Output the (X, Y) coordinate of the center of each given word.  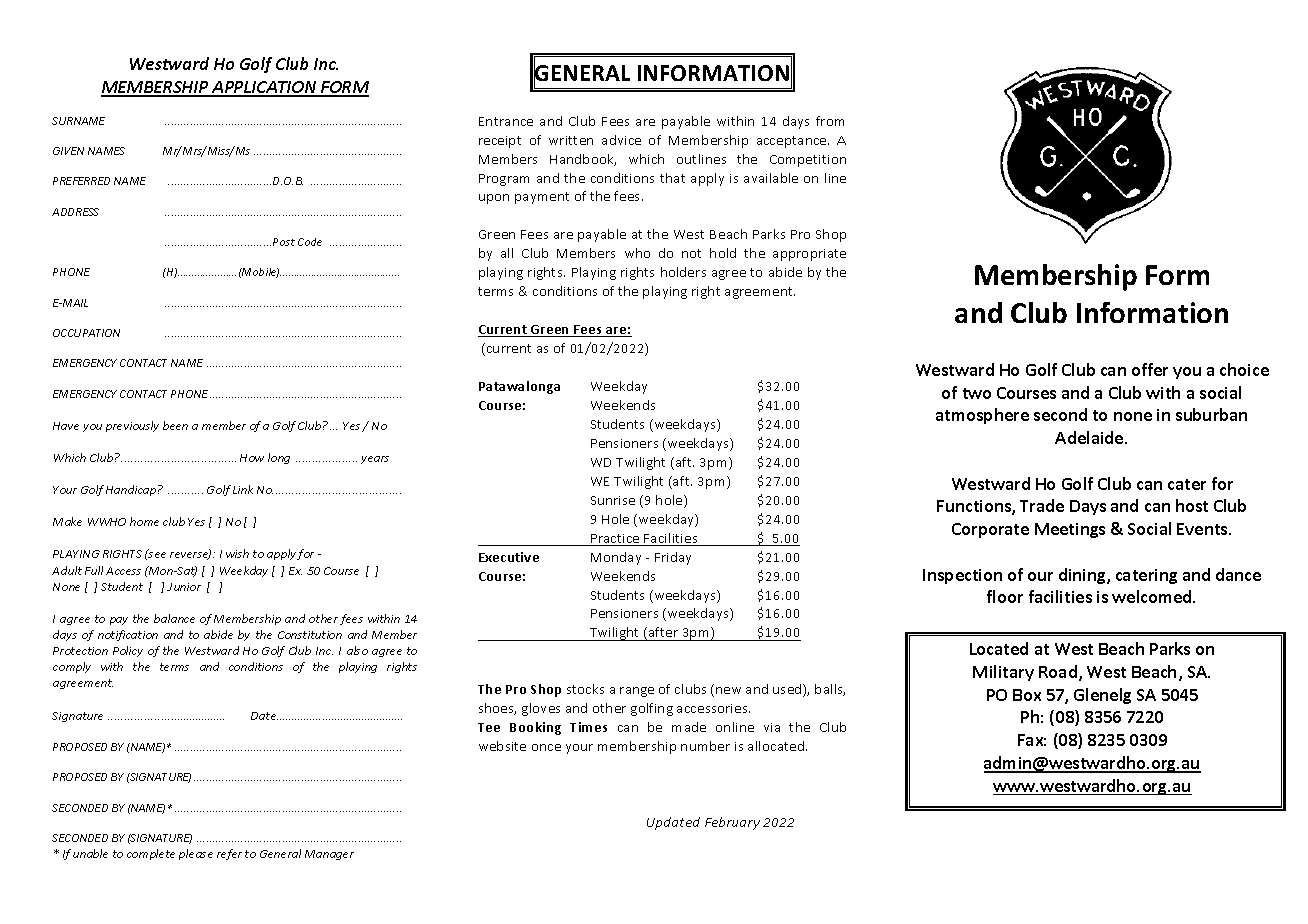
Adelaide (1090, 437)
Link (243, 489)
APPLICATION (264, 88)
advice (621, 140)
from (830, 121)
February (732, 823)
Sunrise (613, 500)
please (196, 854)
